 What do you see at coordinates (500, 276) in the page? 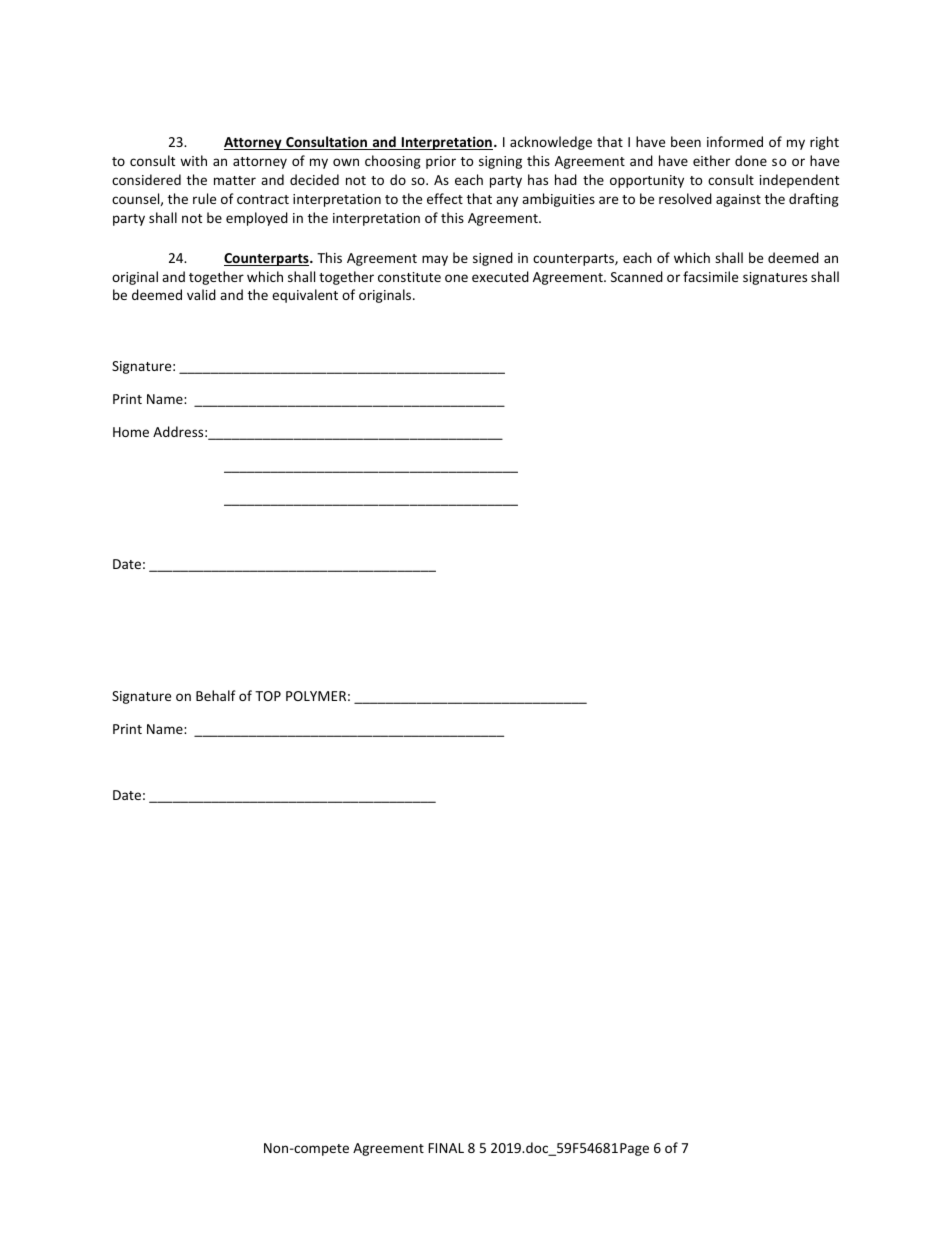
I see `executed` at bounding box center [500, 276].
